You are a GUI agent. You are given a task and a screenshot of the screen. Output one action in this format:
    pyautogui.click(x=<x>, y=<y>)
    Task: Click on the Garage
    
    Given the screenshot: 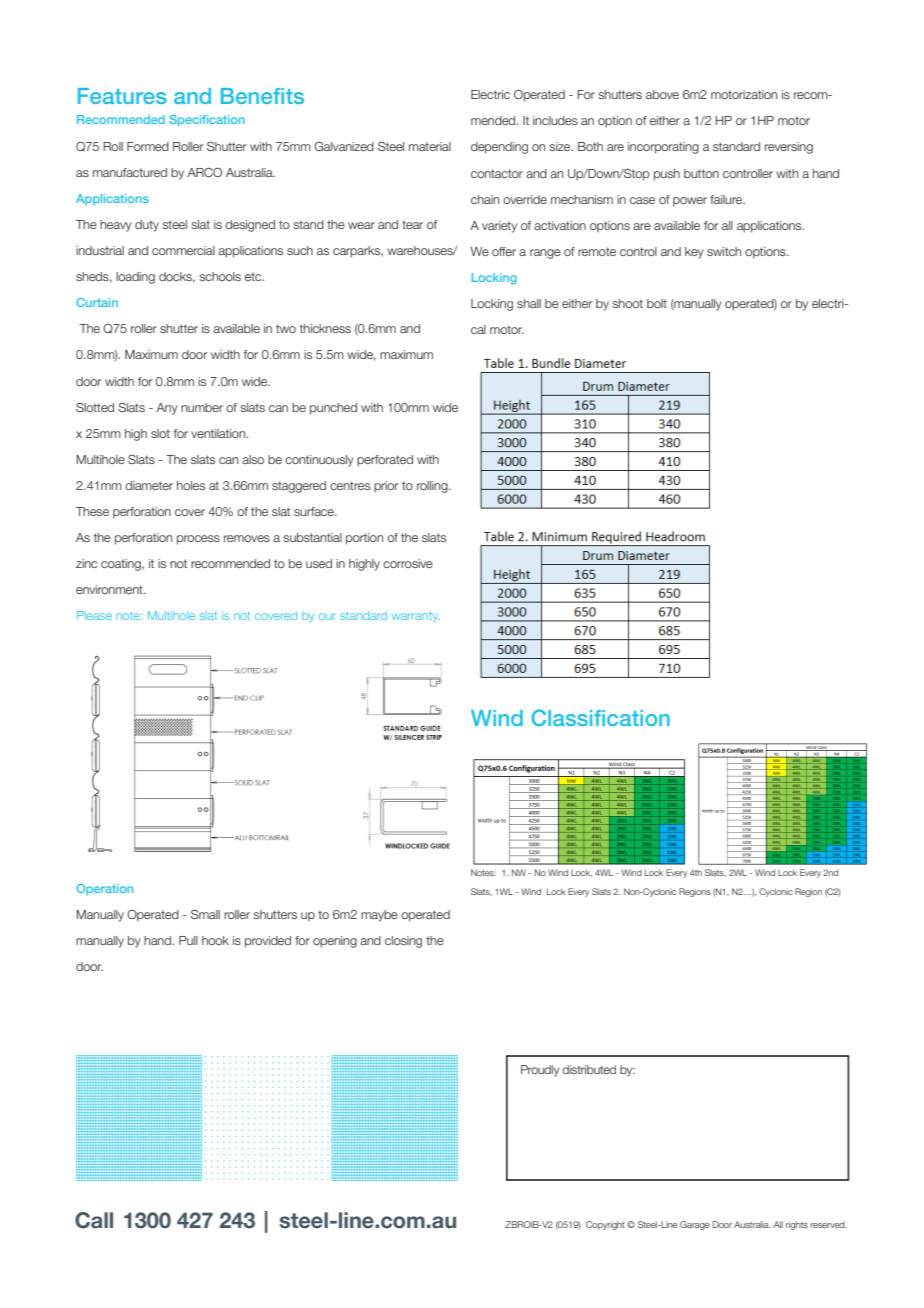 What is the action you would take?
    pyautogui.click(x=695, y=1225)
